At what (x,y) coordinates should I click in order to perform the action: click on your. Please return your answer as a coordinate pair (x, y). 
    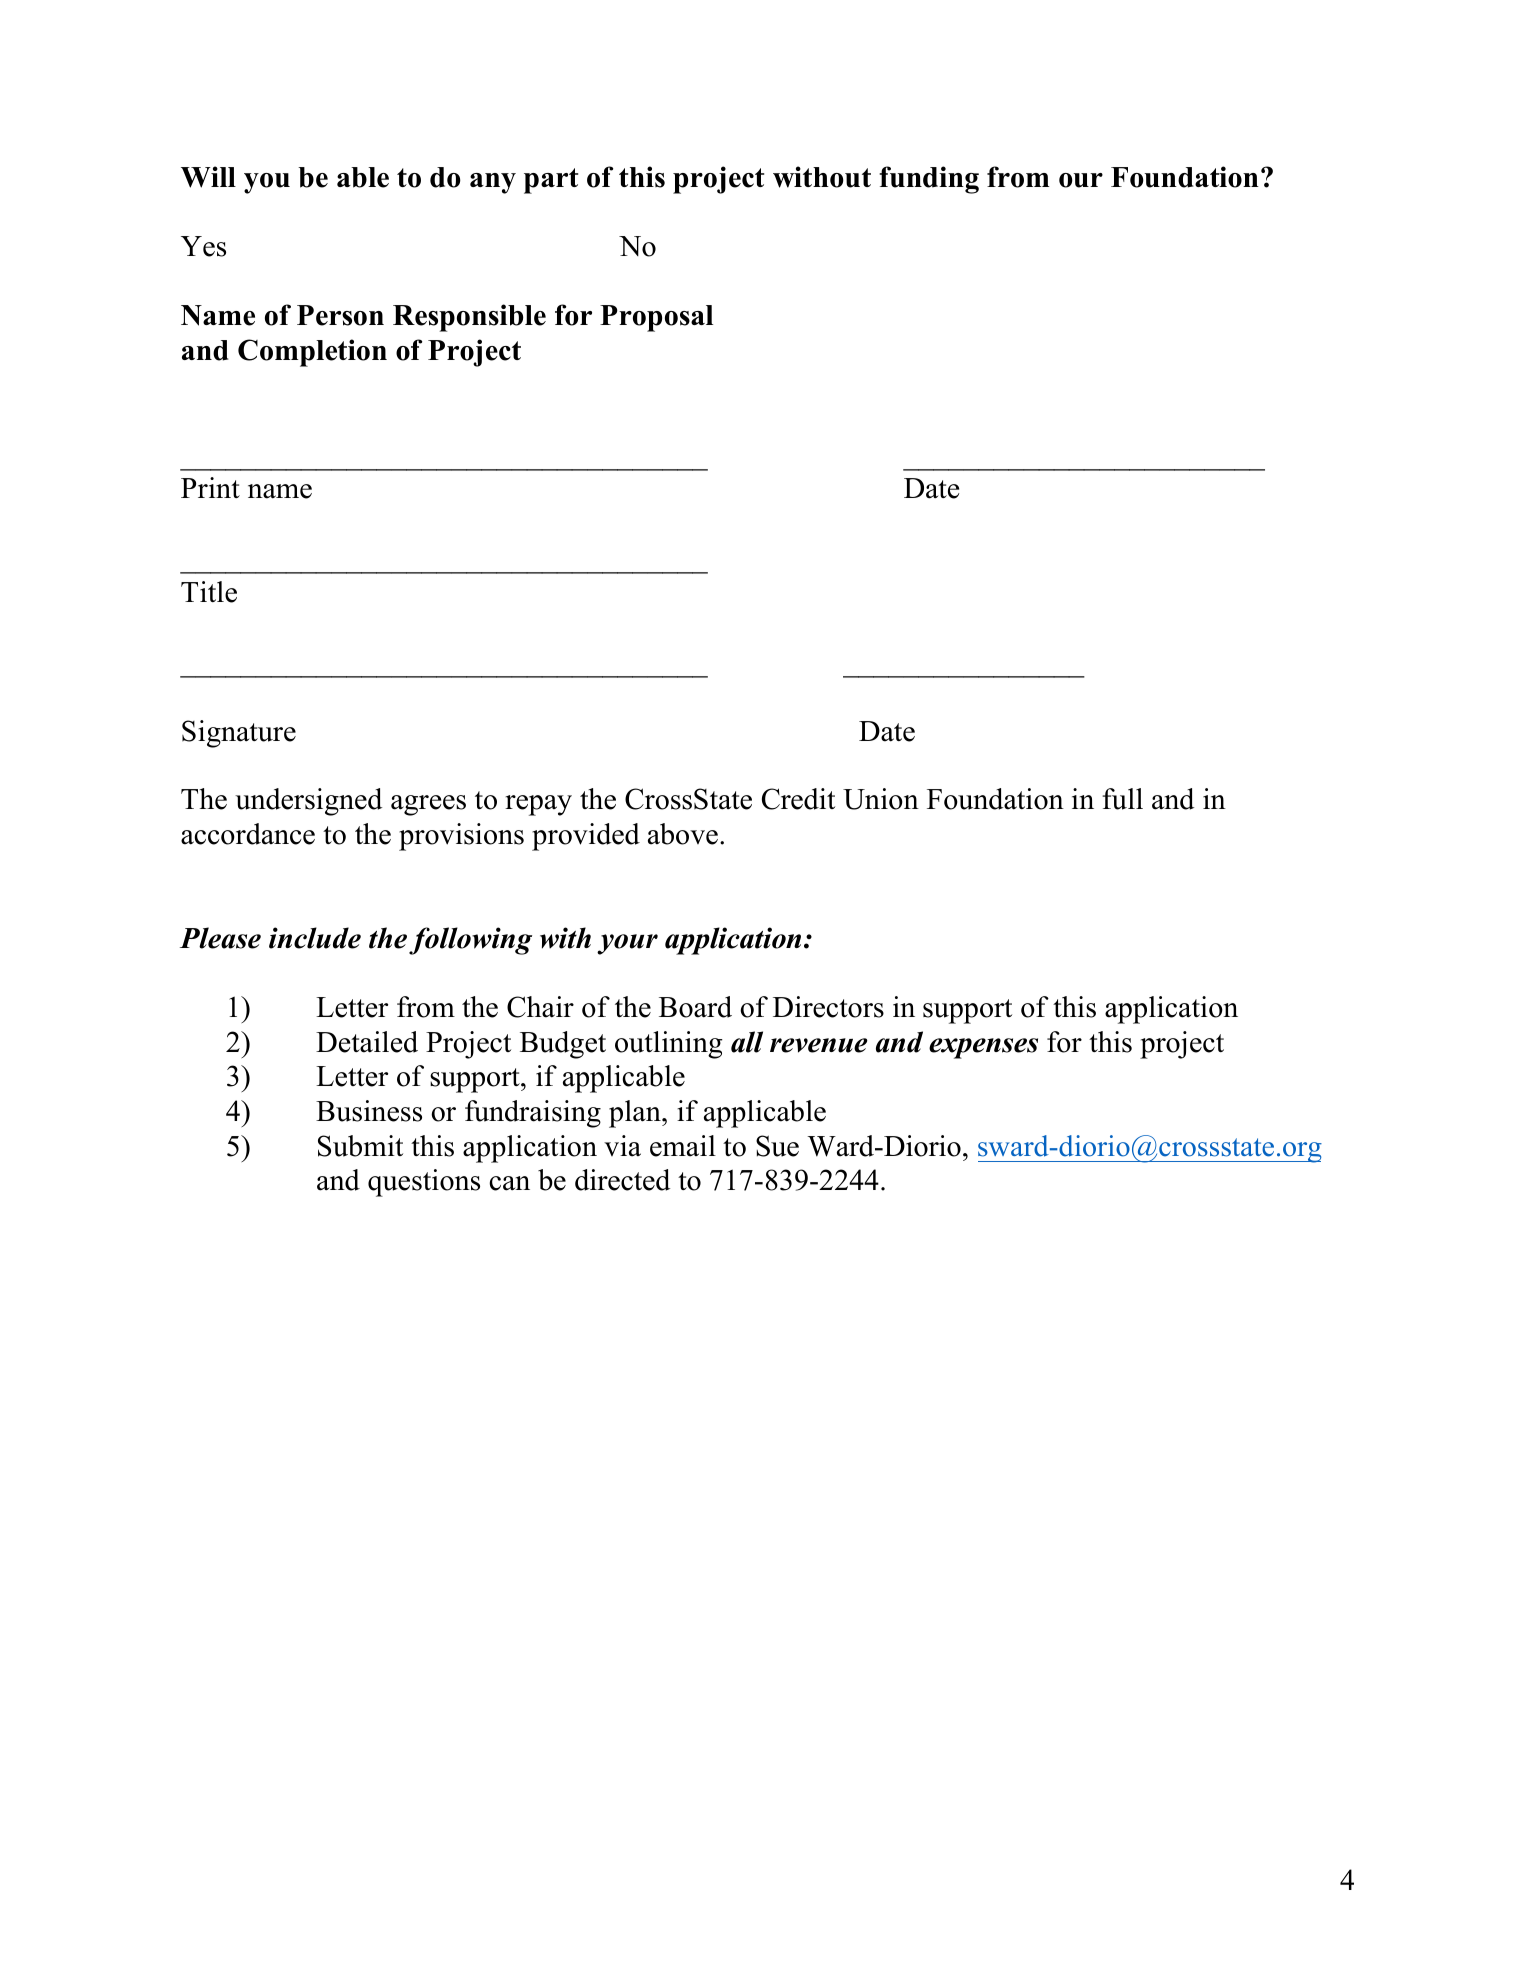
    Looking at the image, I should click on (627, 944).
